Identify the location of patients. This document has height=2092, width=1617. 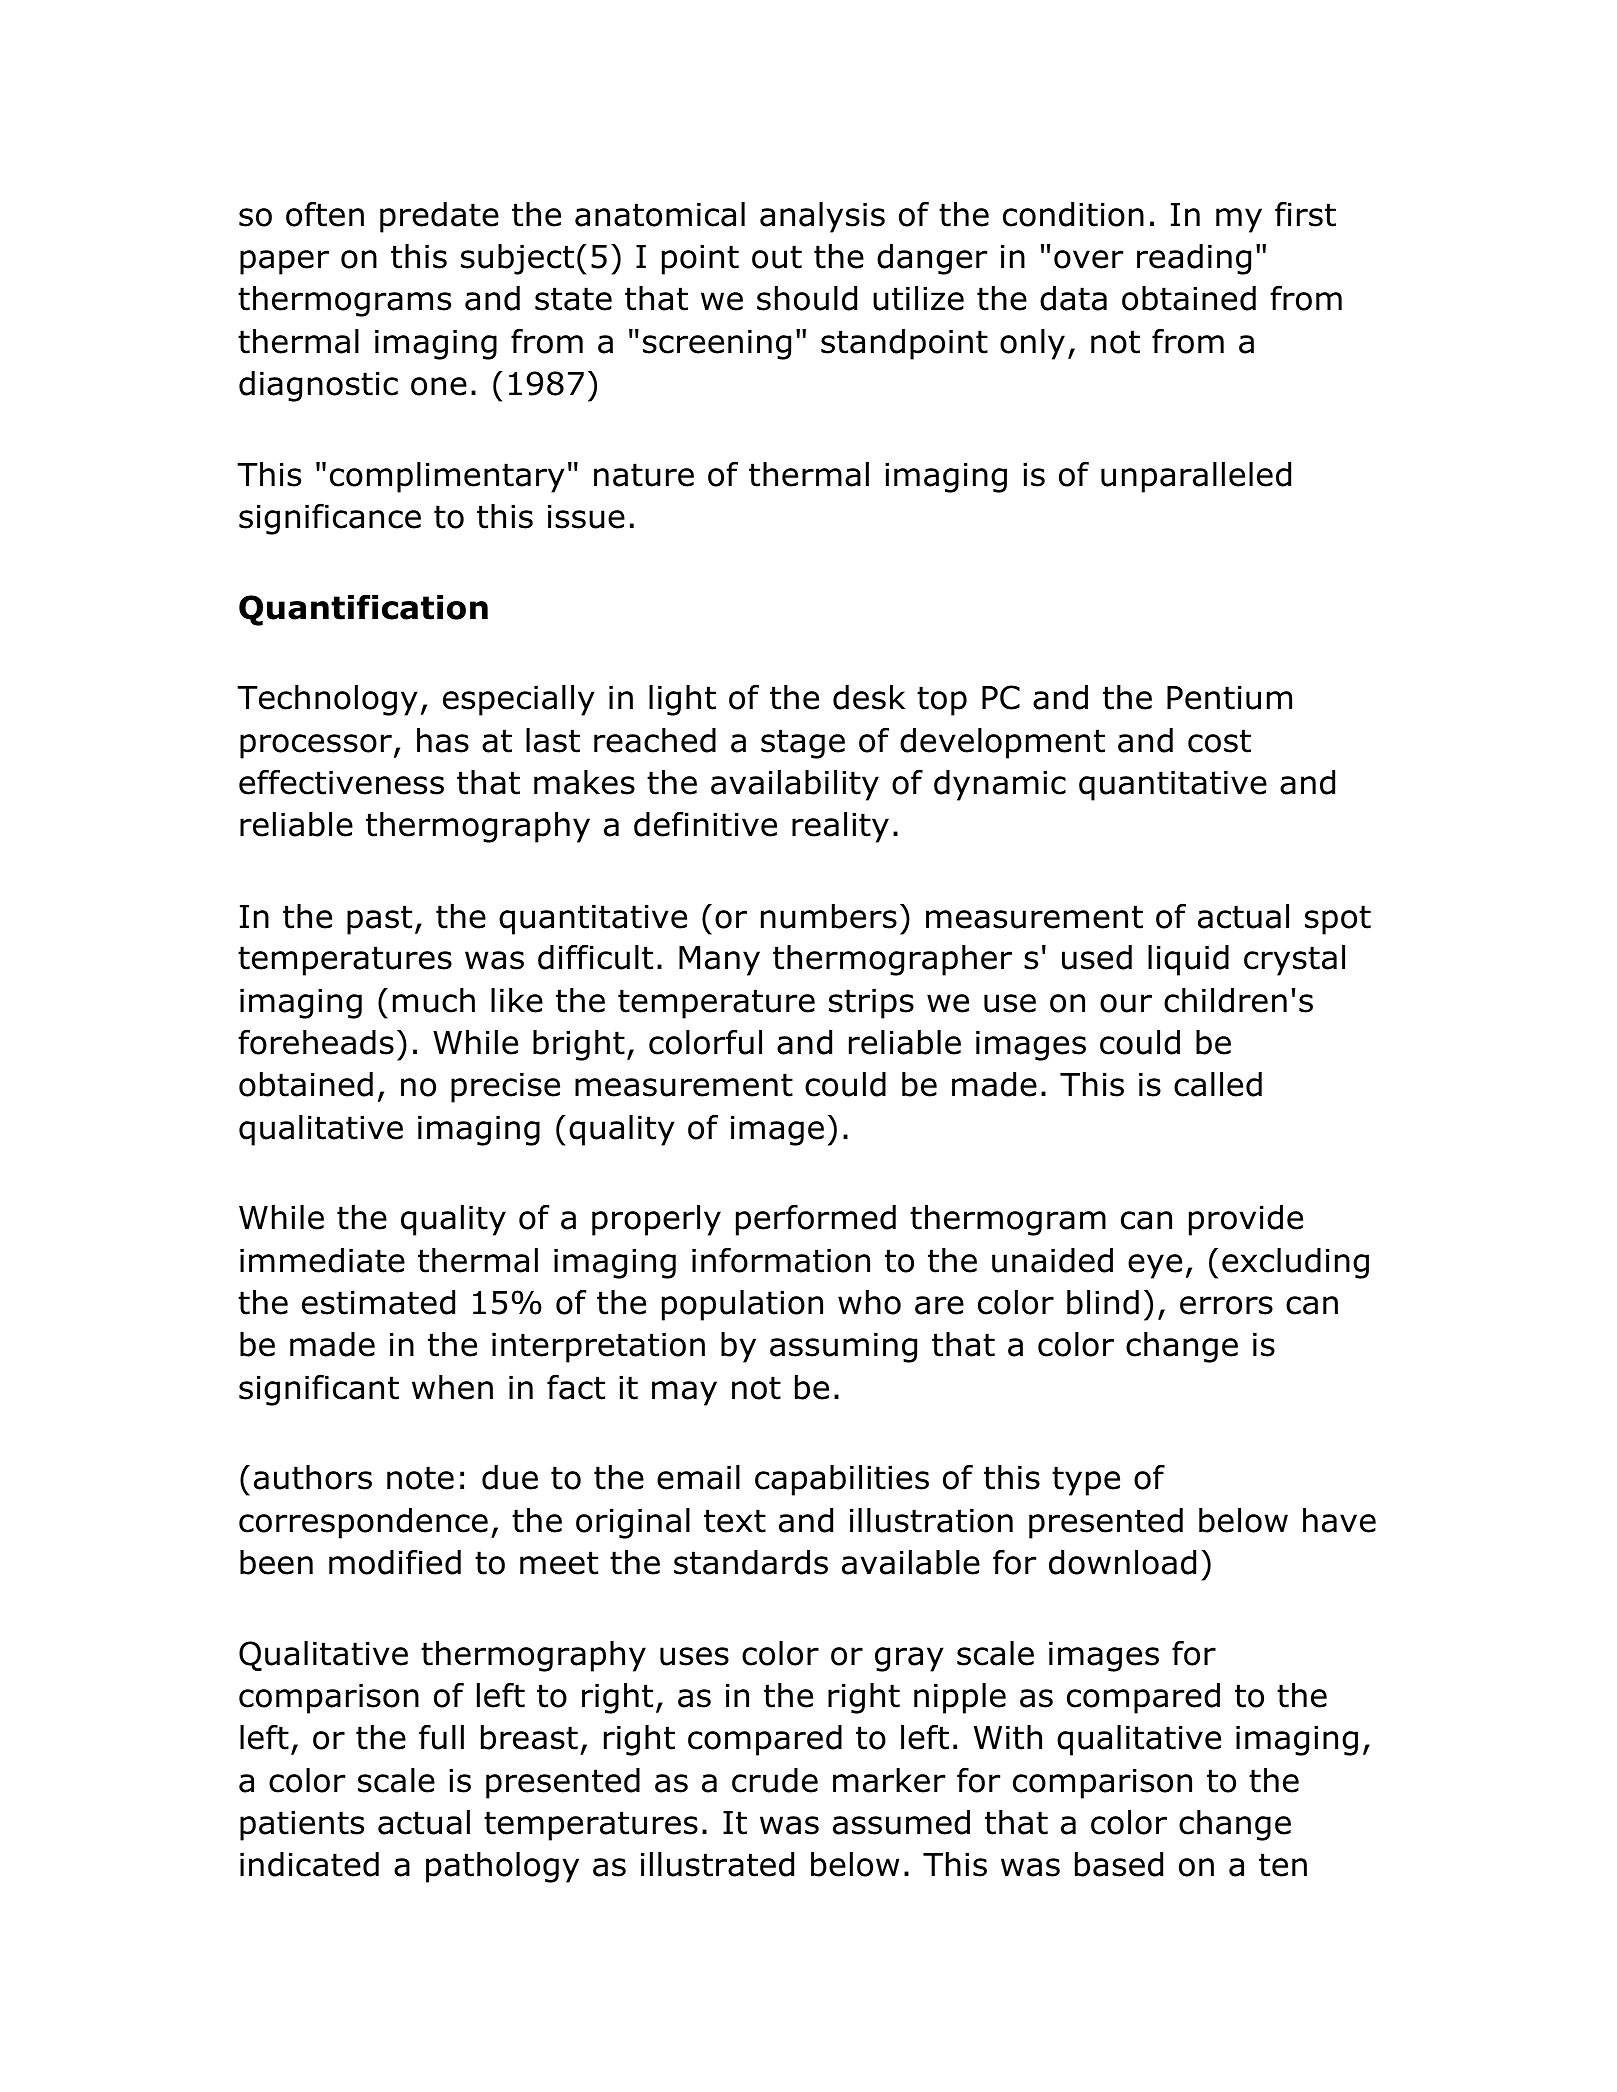
(302, 1825).
